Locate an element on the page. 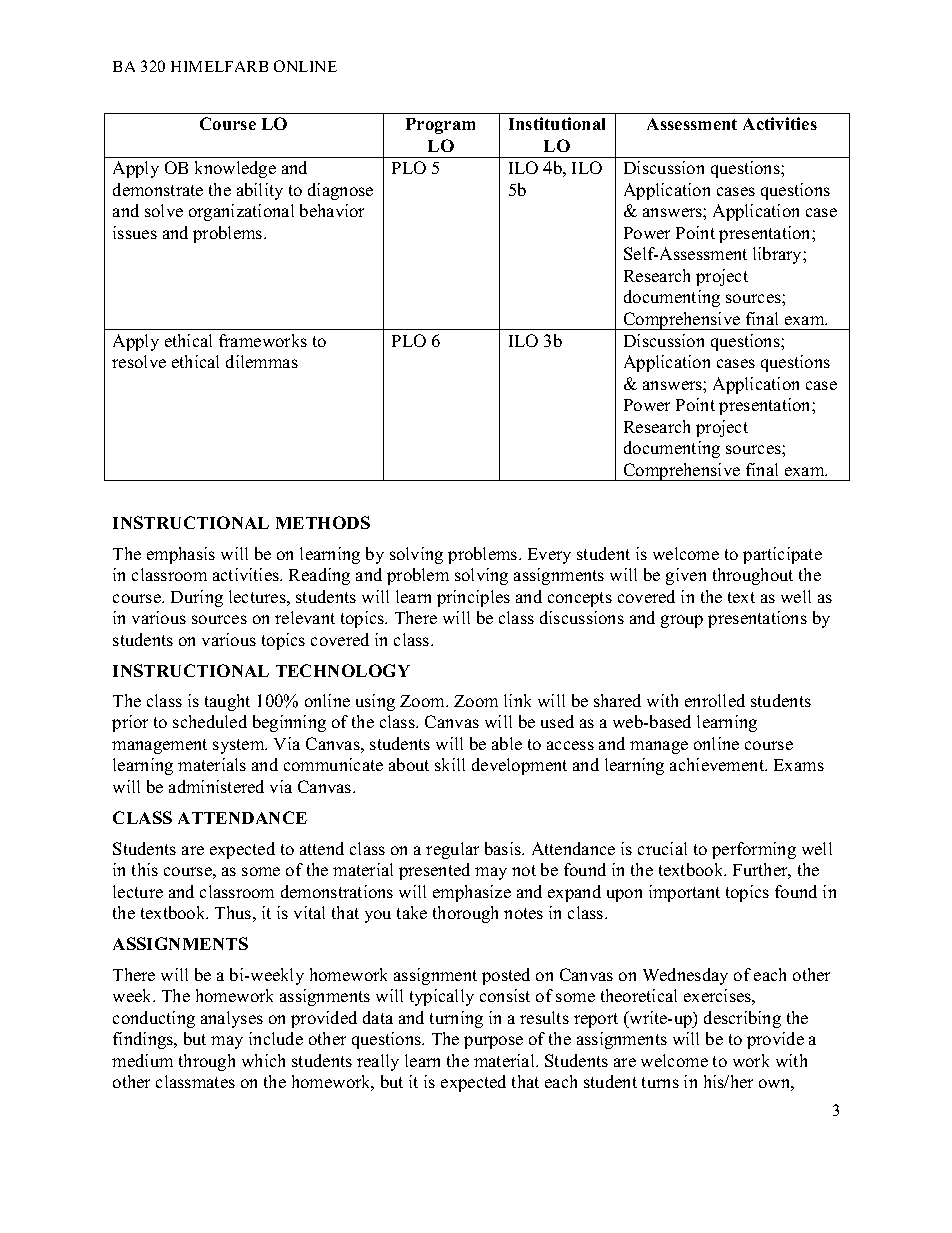 Image resolution: width=952 pixels, height=1233 pixels. METHODS is located at coordinates (323, 522).
